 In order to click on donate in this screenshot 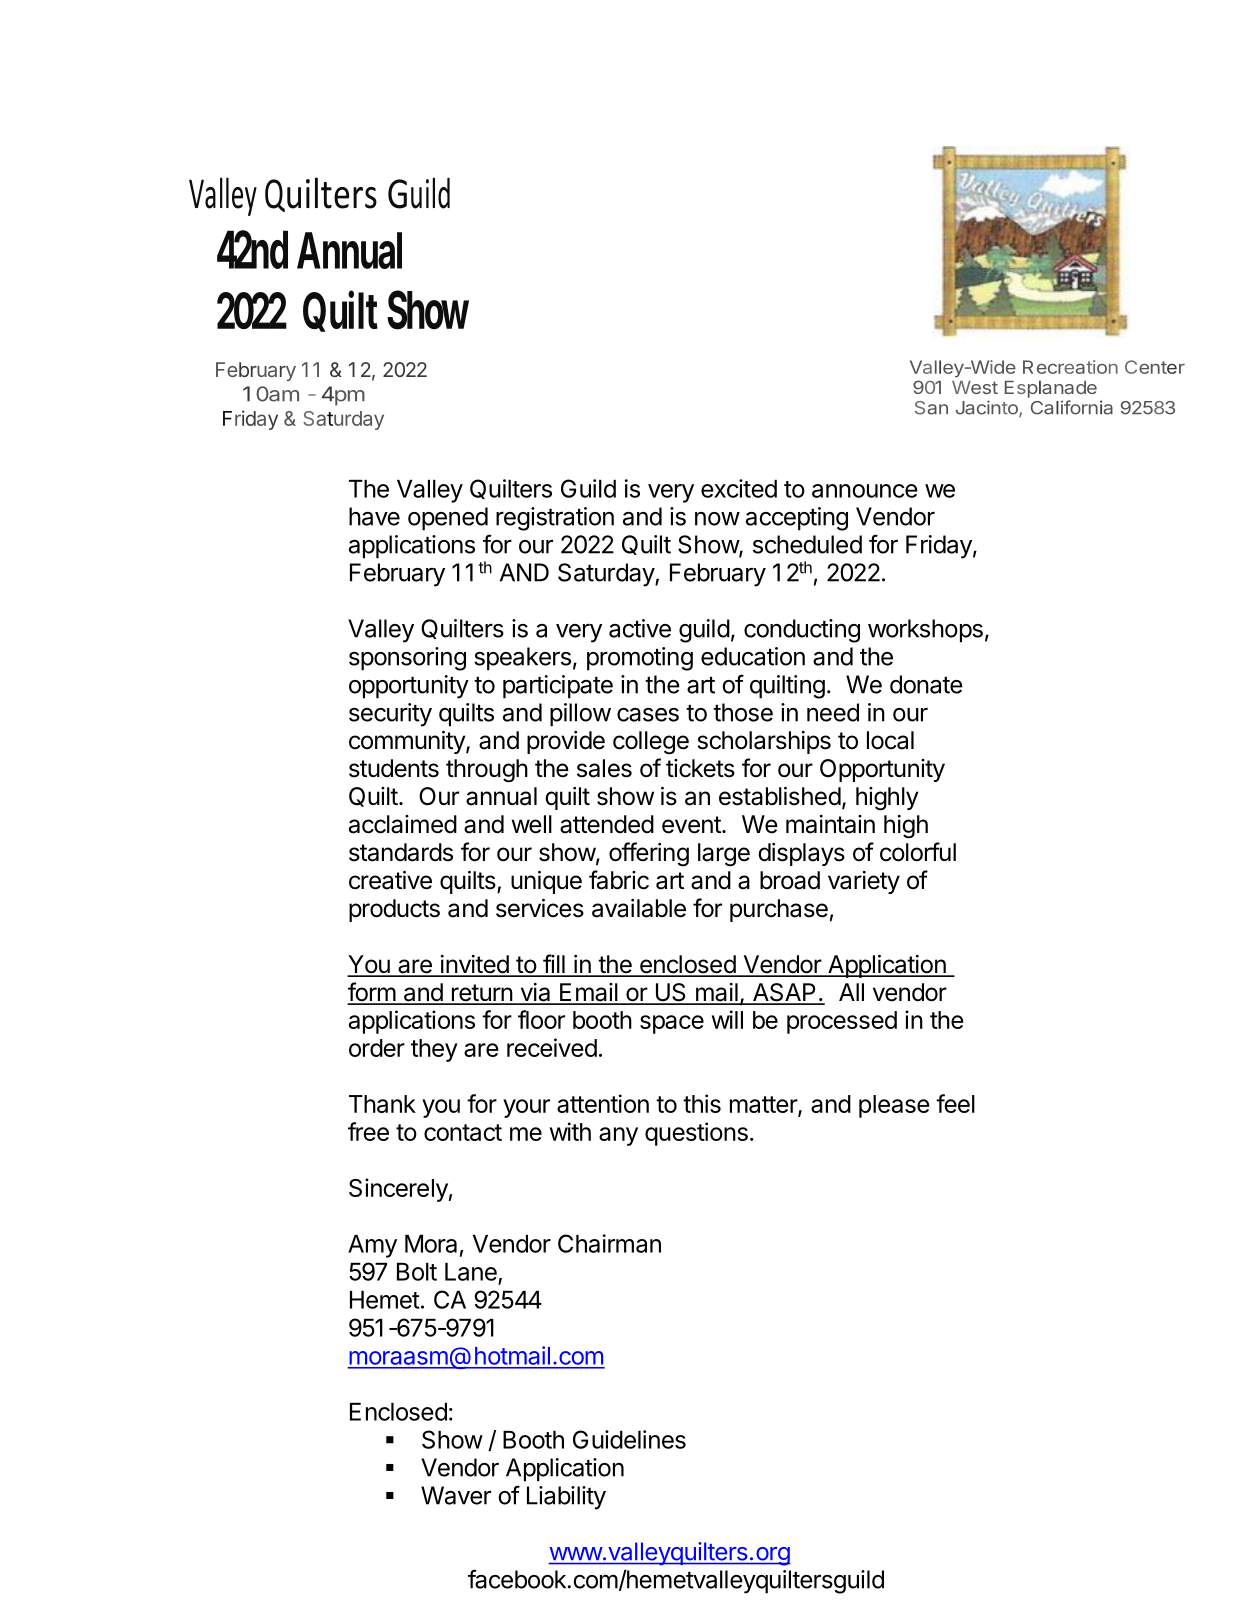, I will do `click(926, 684)`.
